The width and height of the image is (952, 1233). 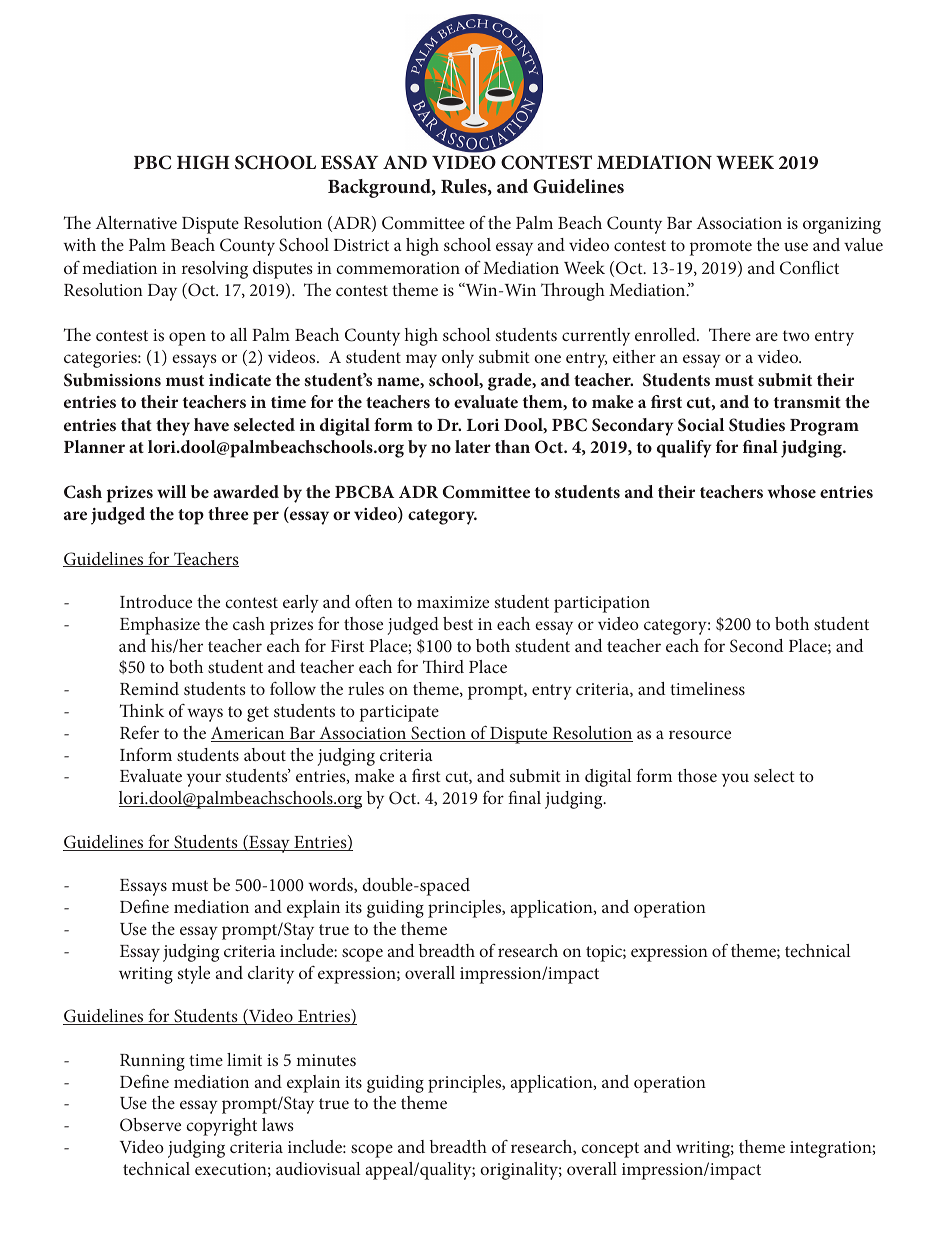 I want to click on style, so click(x=194, y=975).
